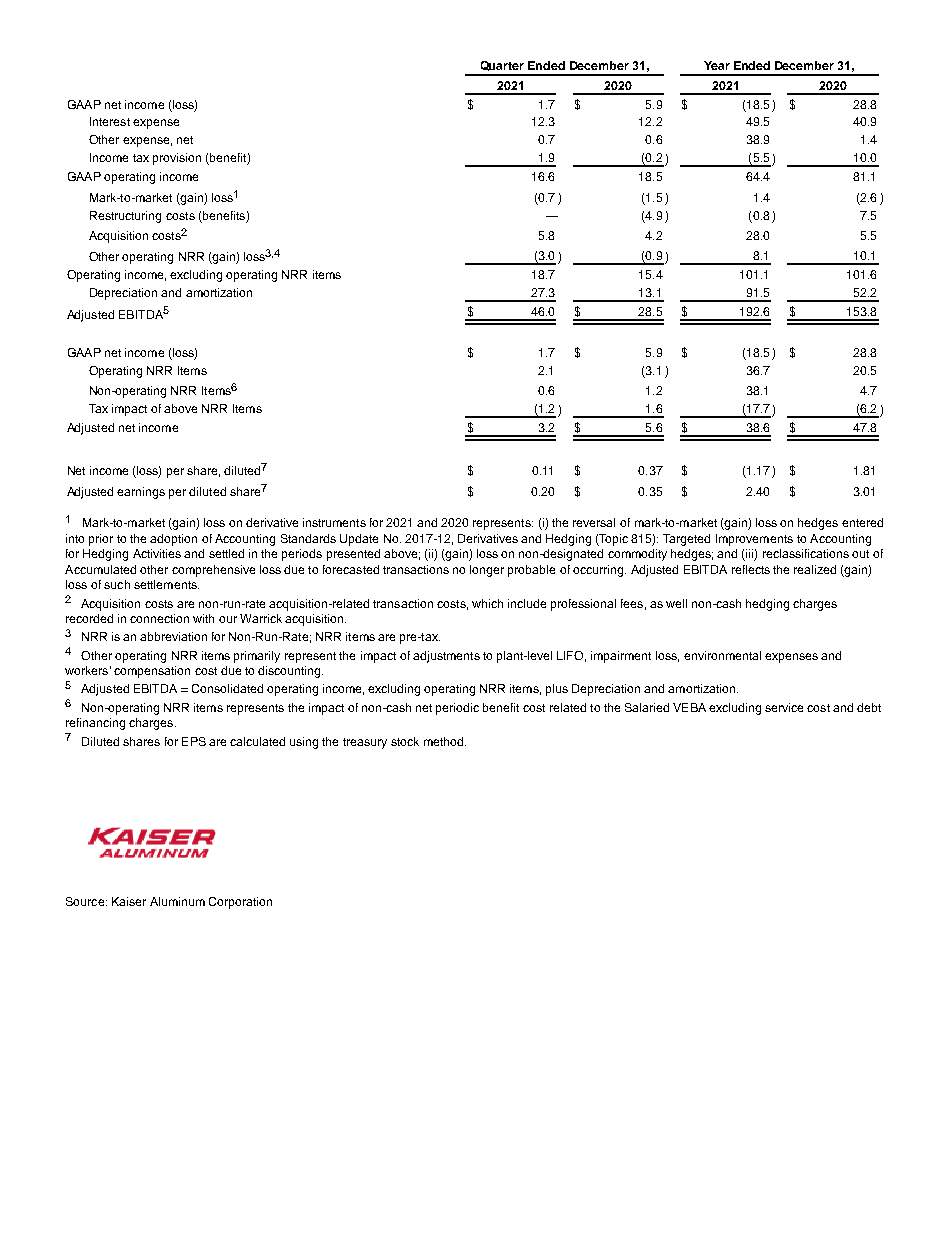  I want to click on Improvements, so click(754, 540).
